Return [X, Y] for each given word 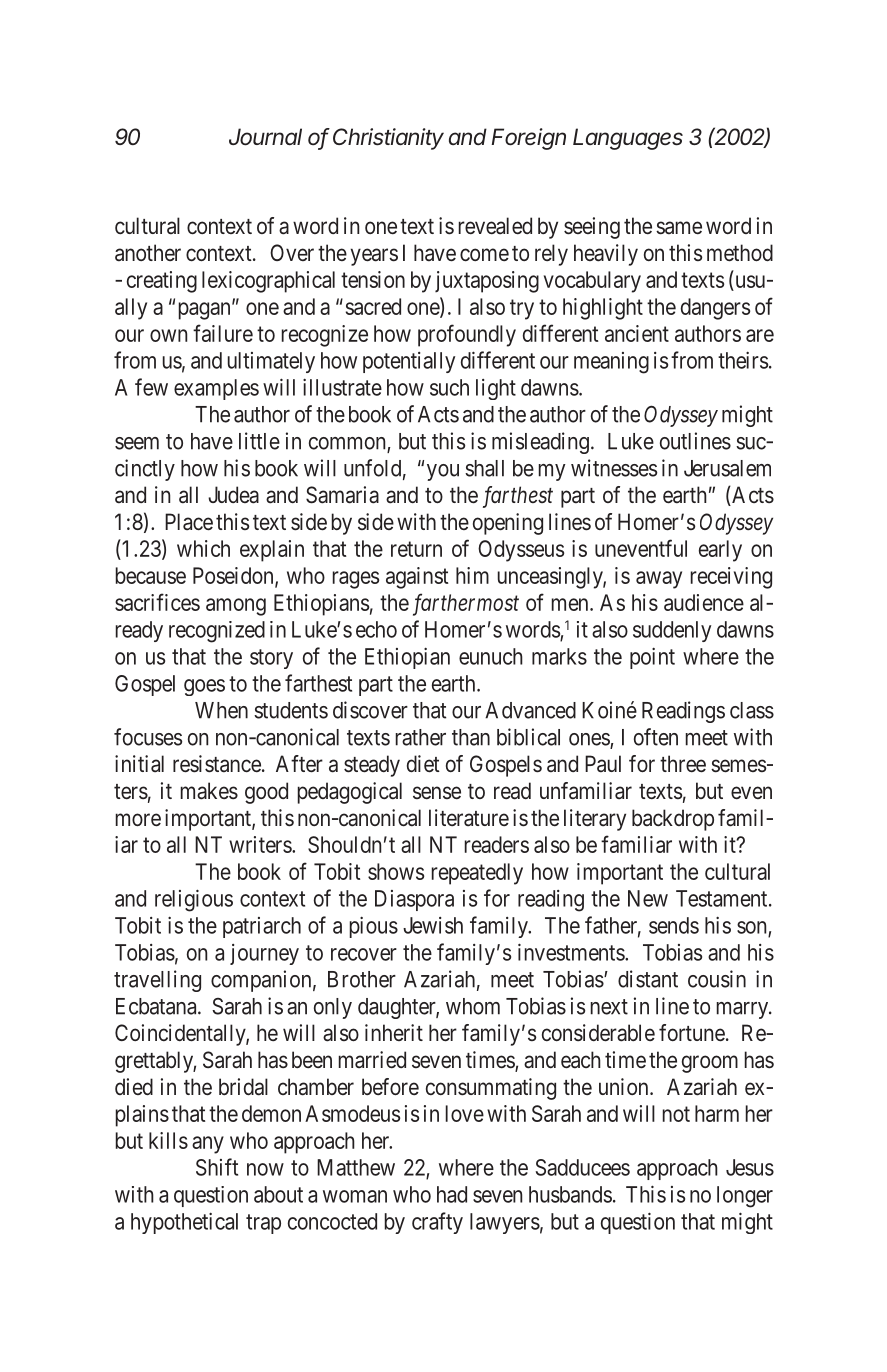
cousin [717, 979]
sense [437, 792]
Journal [265, 137]
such [449, 387]
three [683, 764]
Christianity [388, 139]
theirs [743, 360]
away [659, 580]
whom [473, 1006]
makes [209, 791]
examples [216, 389]
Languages [628, 139]
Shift [217, 1167]
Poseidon [234, 576]
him [472, 575]
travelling [157, 981]
